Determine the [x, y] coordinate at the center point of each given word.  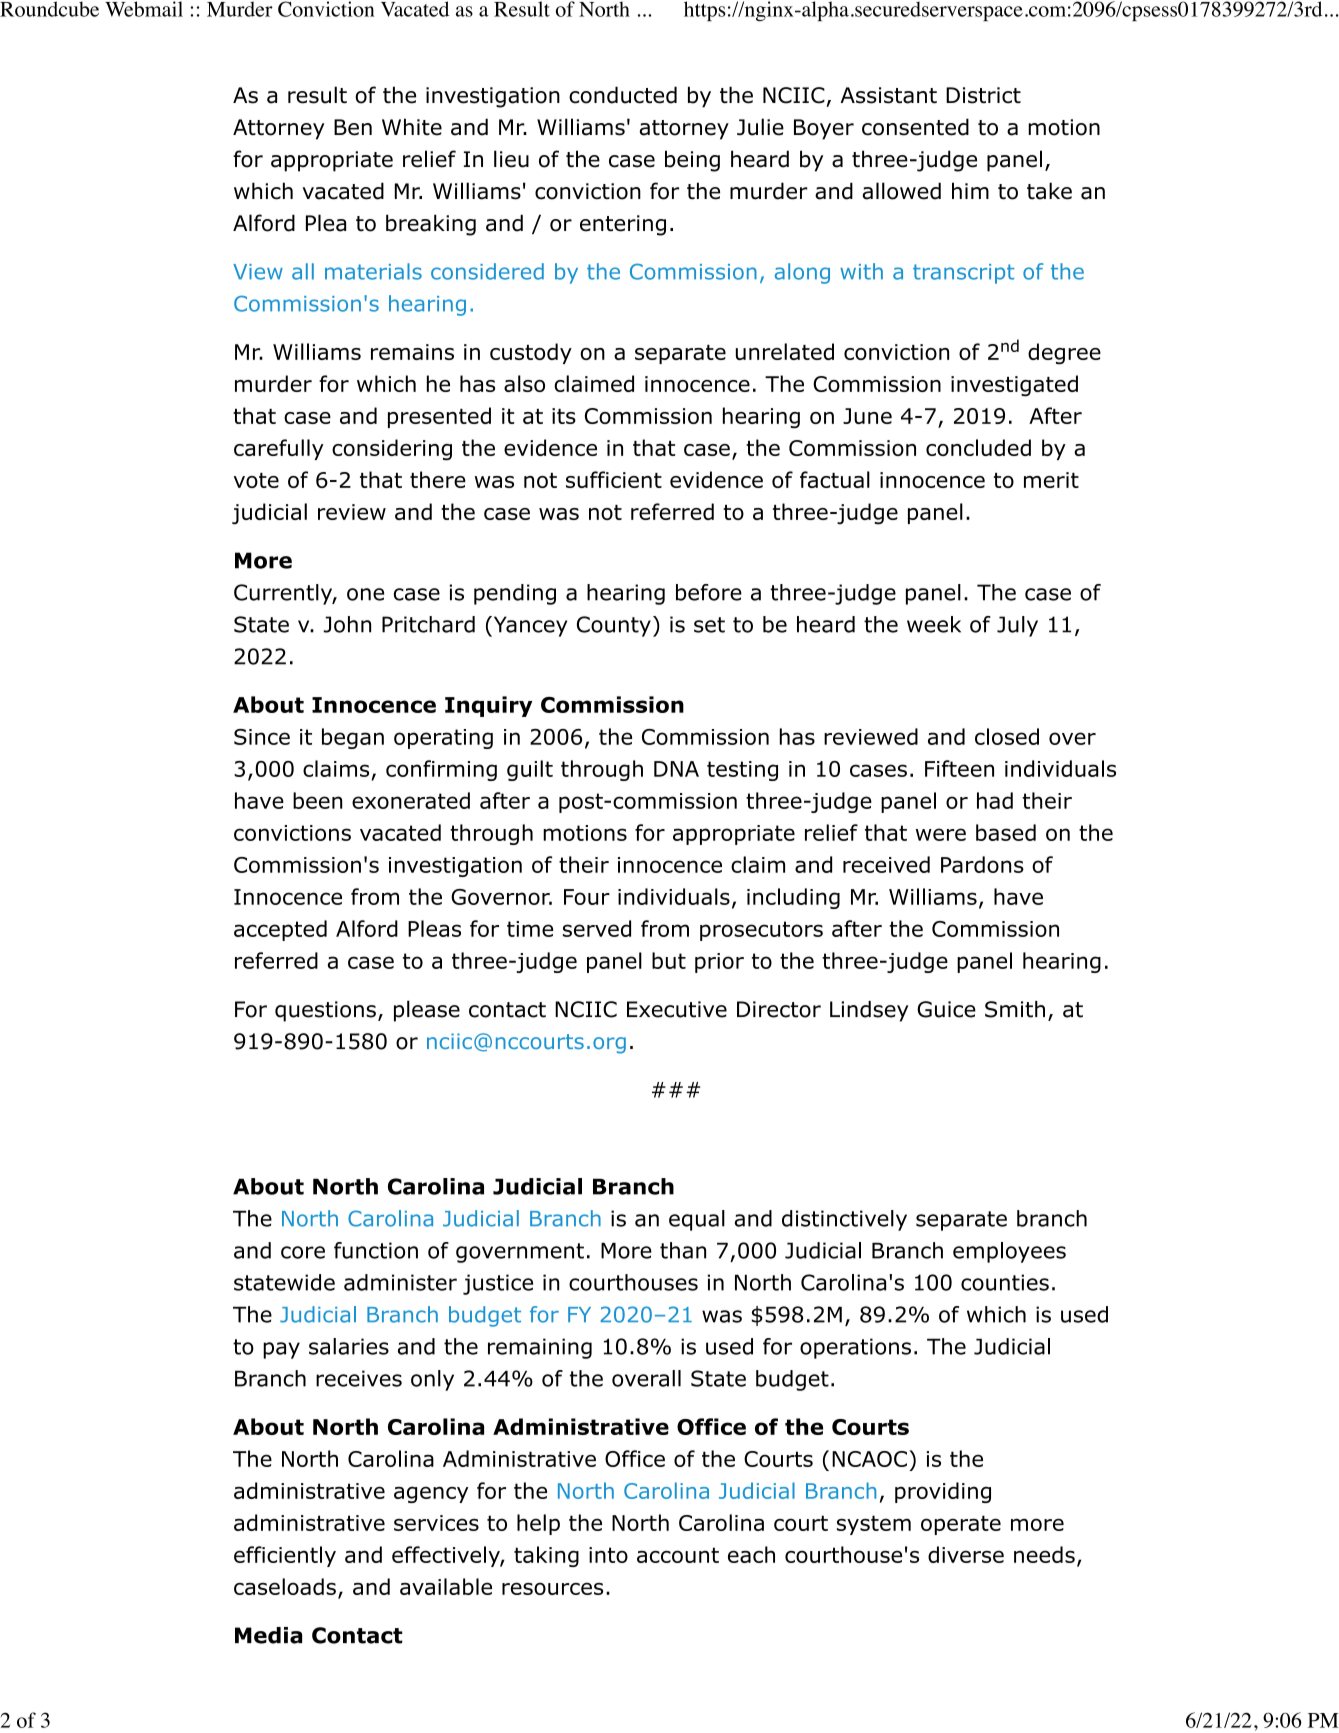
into [608, 1555]
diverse [966, 1554]
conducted [623, 95]
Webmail [144, 9]
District [983, 95]
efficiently [285, 1556]
